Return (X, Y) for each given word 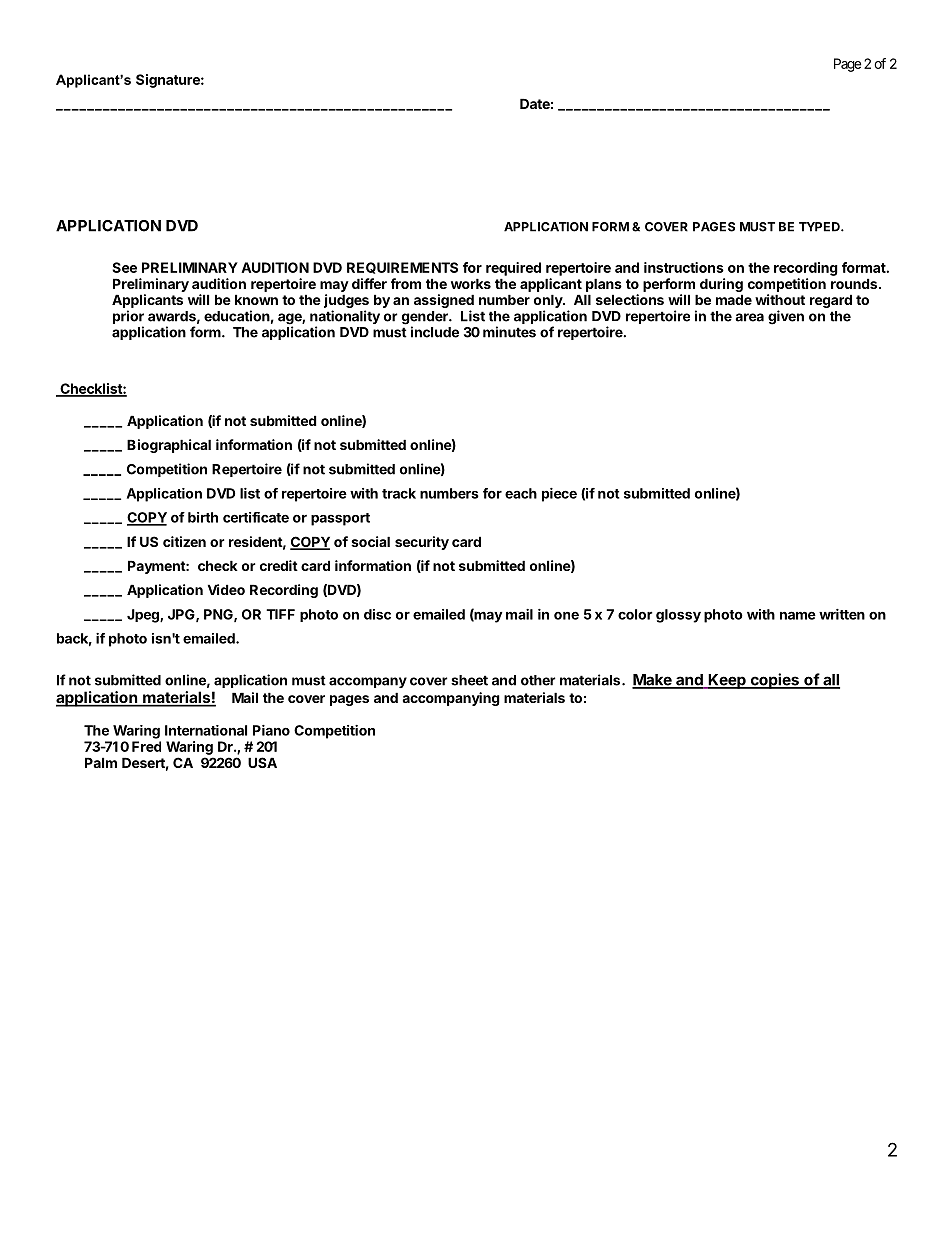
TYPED (820, 227)
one (566, 615)
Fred (146, 746)
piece (559, 495)
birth (203, 517)
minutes (509, 332)
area (749, 317)
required (513, 269)
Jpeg (144, 616)
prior (128, 318)
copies (774, 681)
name (798, 615)
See (124, 267)
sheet (469, 680)
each (521, 493)
